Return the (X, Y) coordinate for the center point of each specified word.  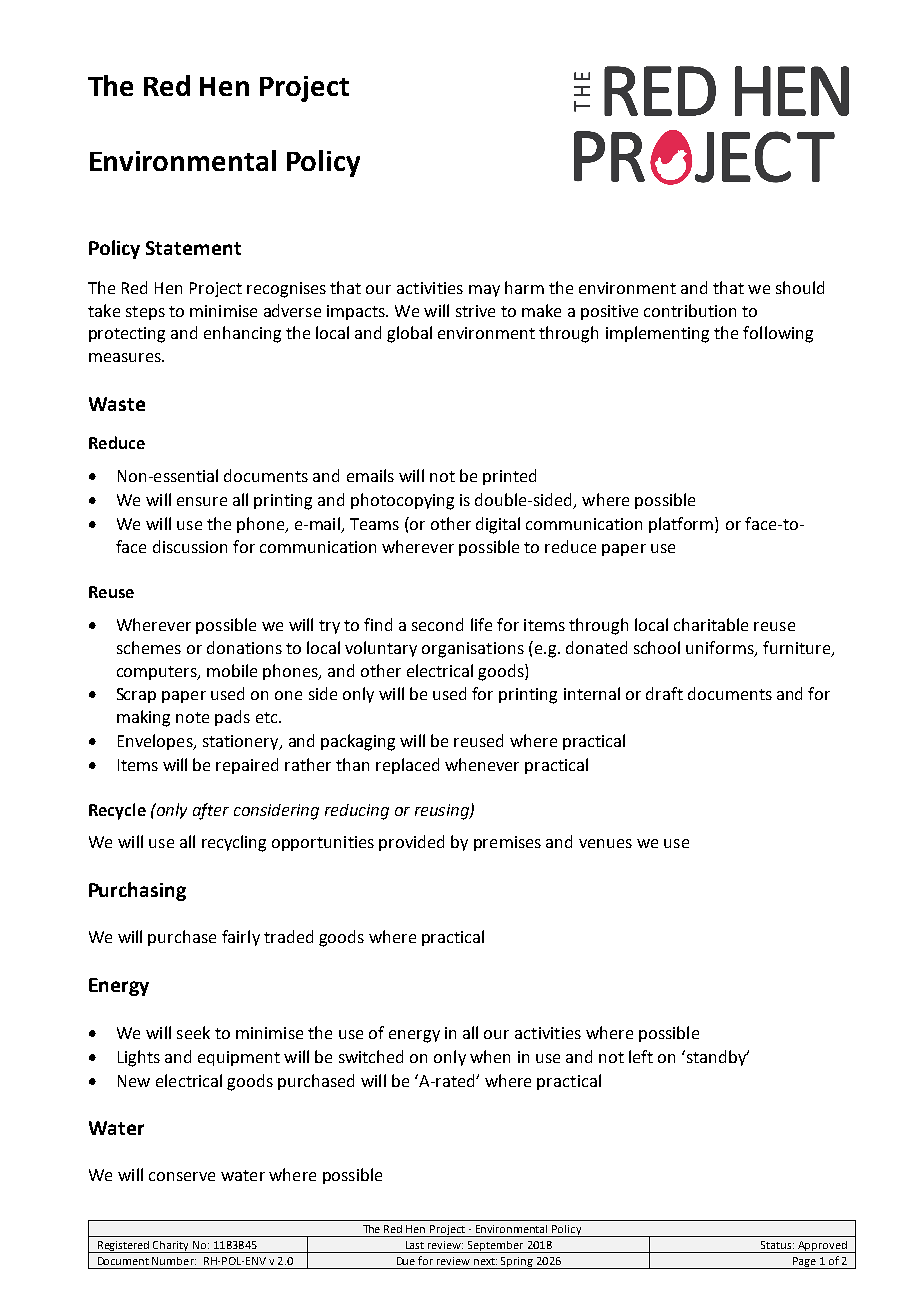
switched (371, 1056)
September (496, 1247)
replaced (407, 766)
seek (193, 1032)
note (192, 717)
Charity (171, 1247)
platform (682, 525)
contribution (690, 310)
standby (716, 1058)
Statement (193, 248)
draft (664, 693)
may (484, 291)
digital (498, 525)
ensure (202, 501)
